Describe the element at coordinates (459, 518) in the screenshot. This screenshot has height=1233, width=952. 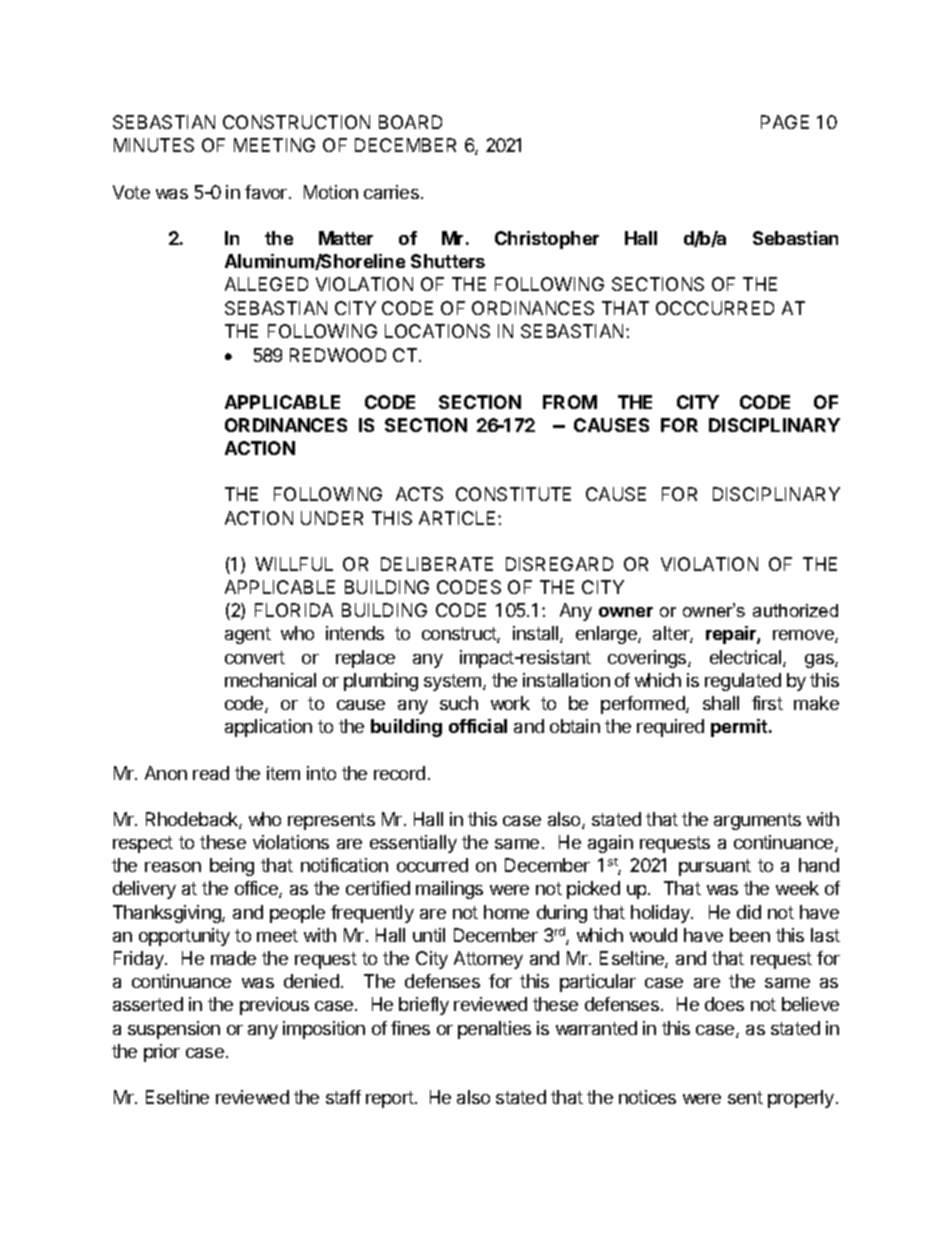
I see `ARTICLE` at that location.
